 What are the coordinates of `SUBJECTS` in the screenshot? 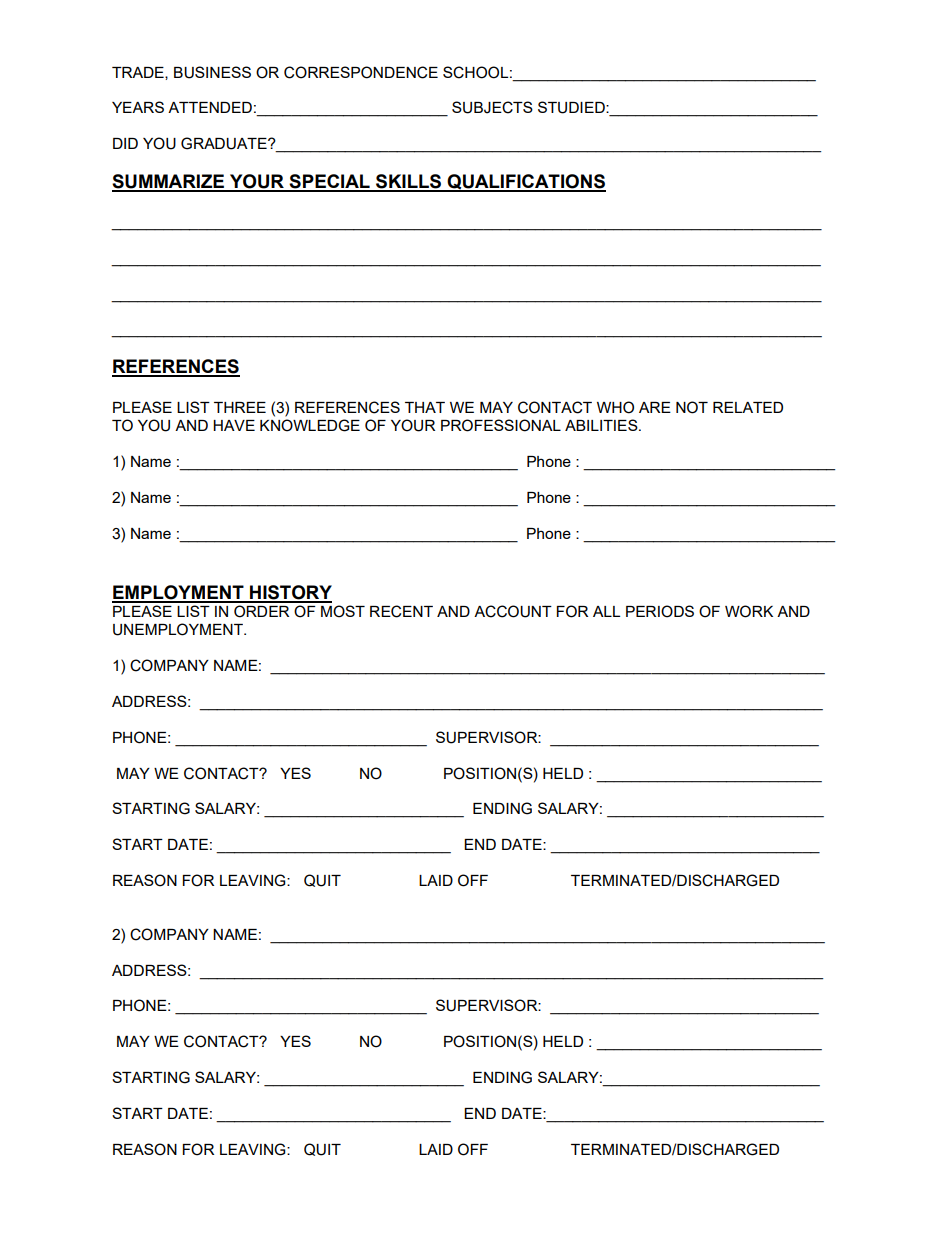 It's located at (492, 107).
